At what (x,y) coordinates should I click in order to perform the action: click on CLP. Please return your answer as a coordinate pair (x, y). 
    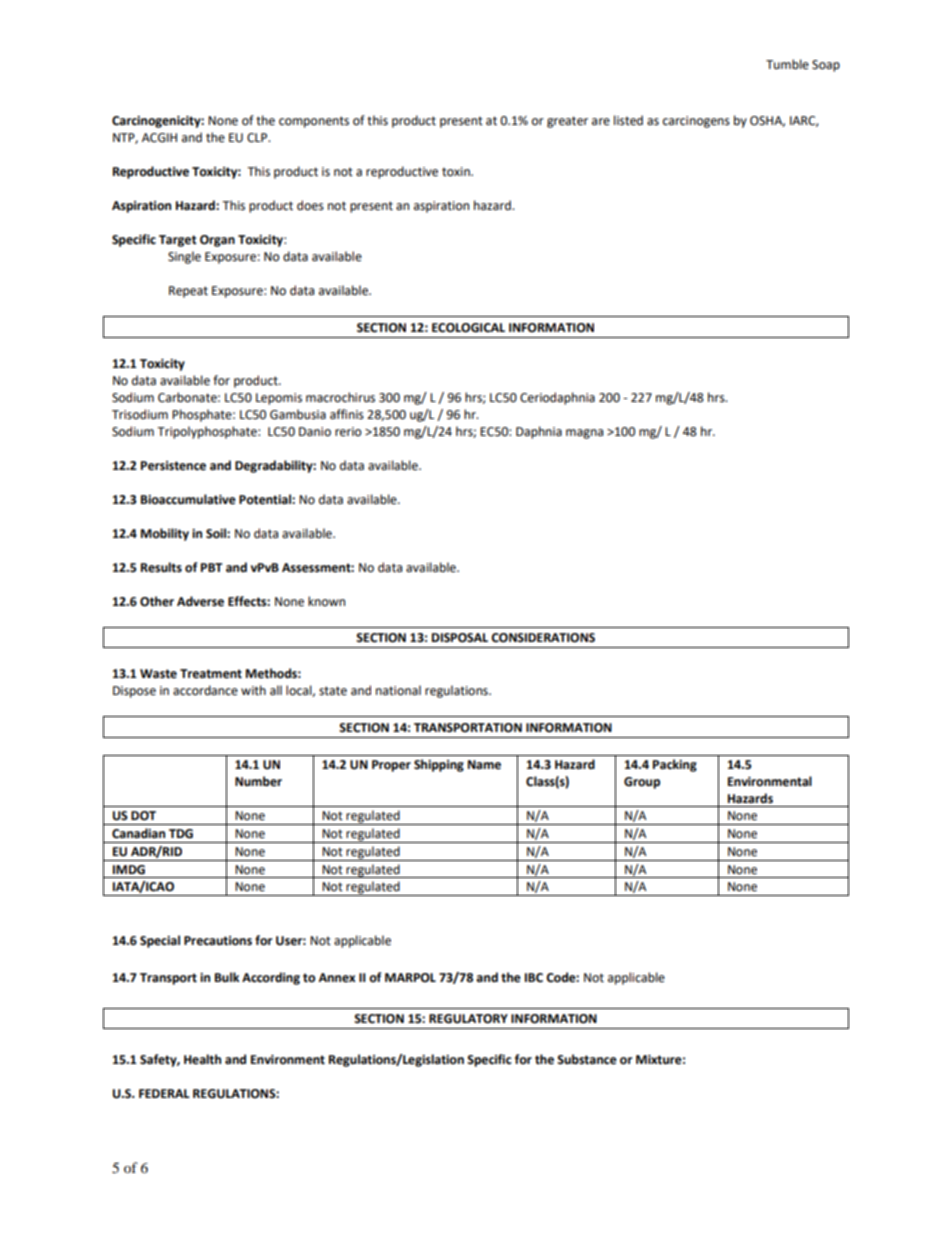
    Looking at the image, I should click on (258, 138).
